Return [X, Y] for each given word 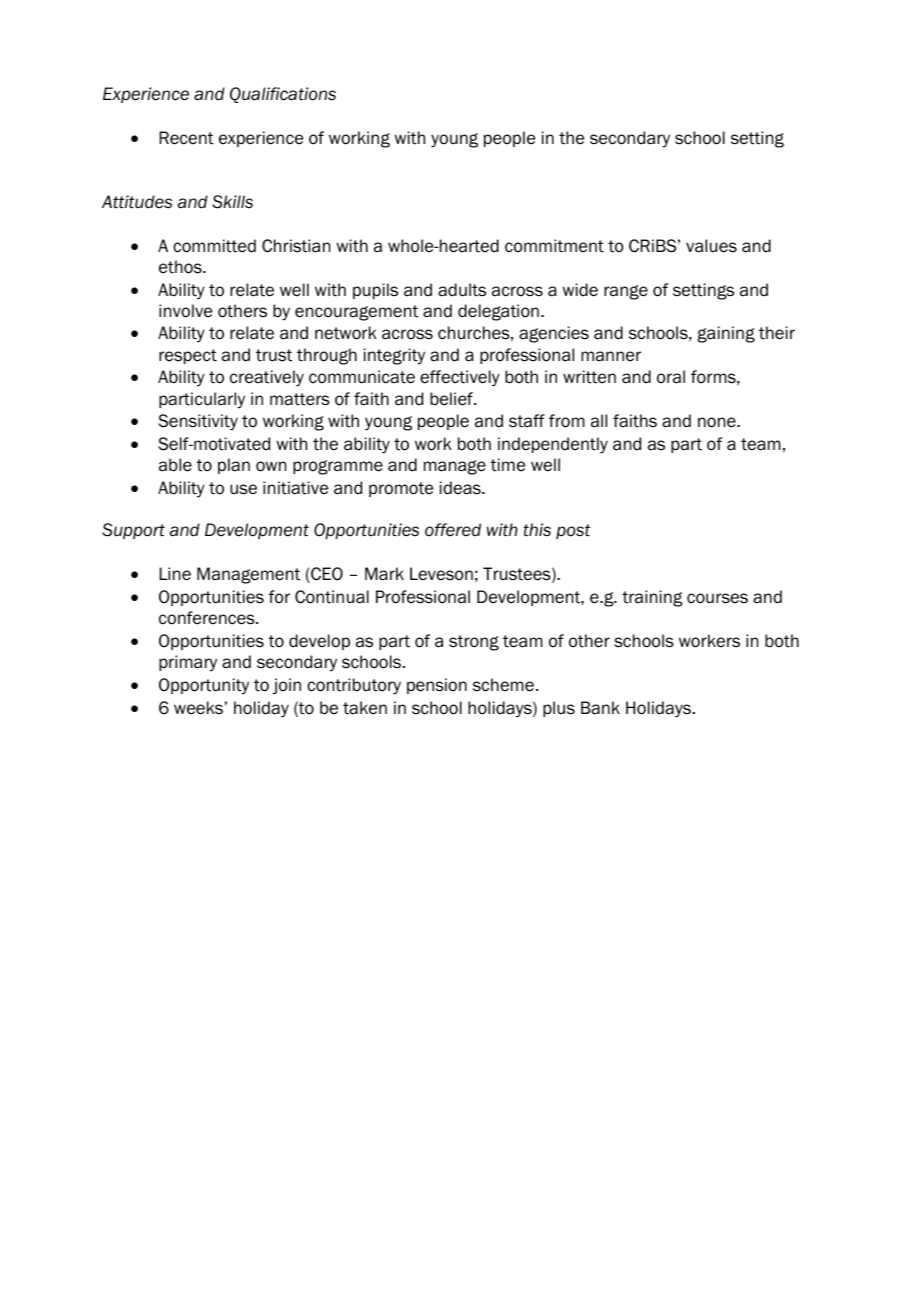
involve [185, 311]
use [243, 489]
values [711, 246]
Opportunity [204, 686]
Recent [187, 138]
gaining [726, 334]
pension [437, 686]
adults [462, 290]
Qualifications [283, 95]
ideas [461, 488]
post [573, 531]
